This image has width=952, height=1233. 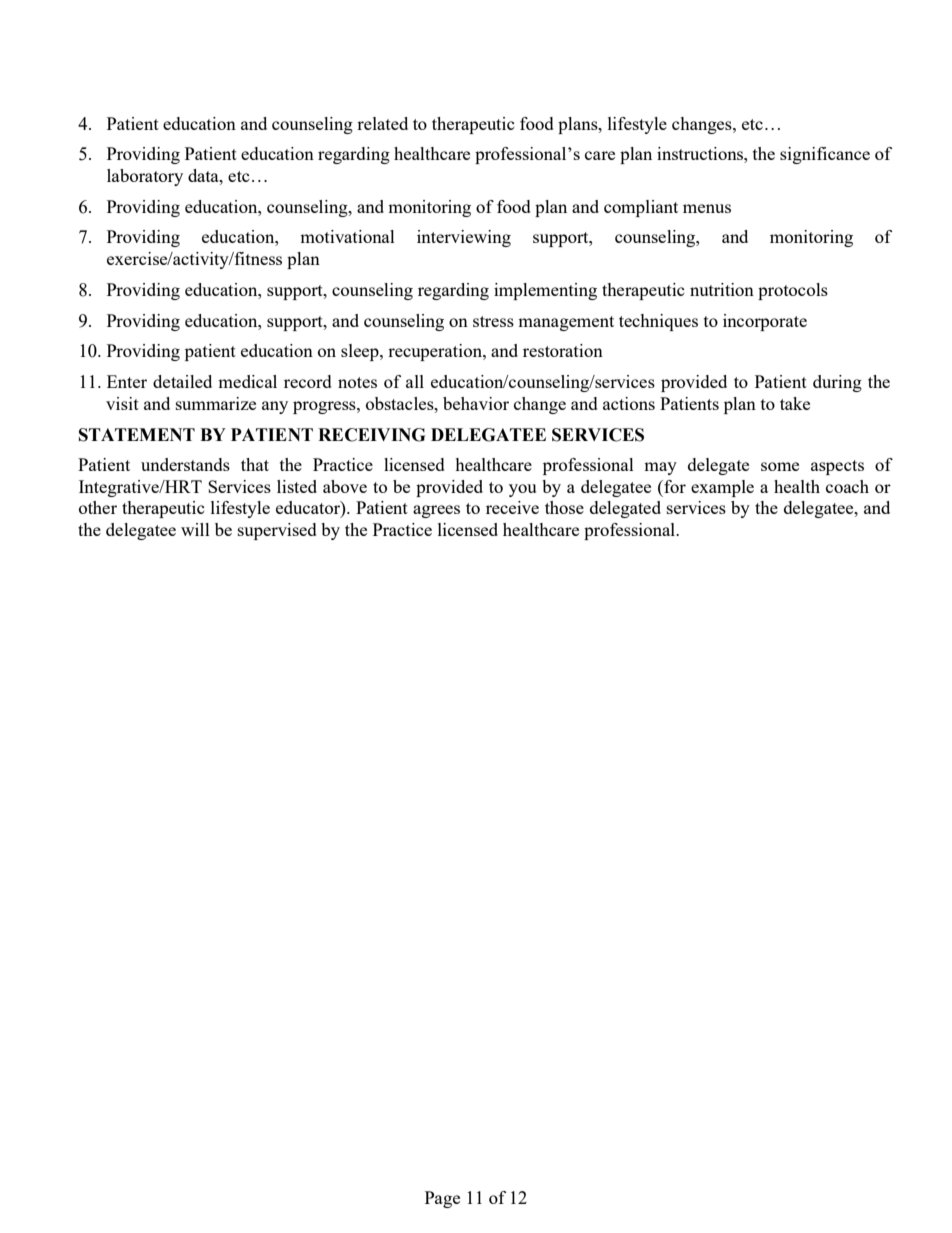 What do you see at coordinates (277, 531) in the image?
I see `supervised` at bounding box center [277, 531].
